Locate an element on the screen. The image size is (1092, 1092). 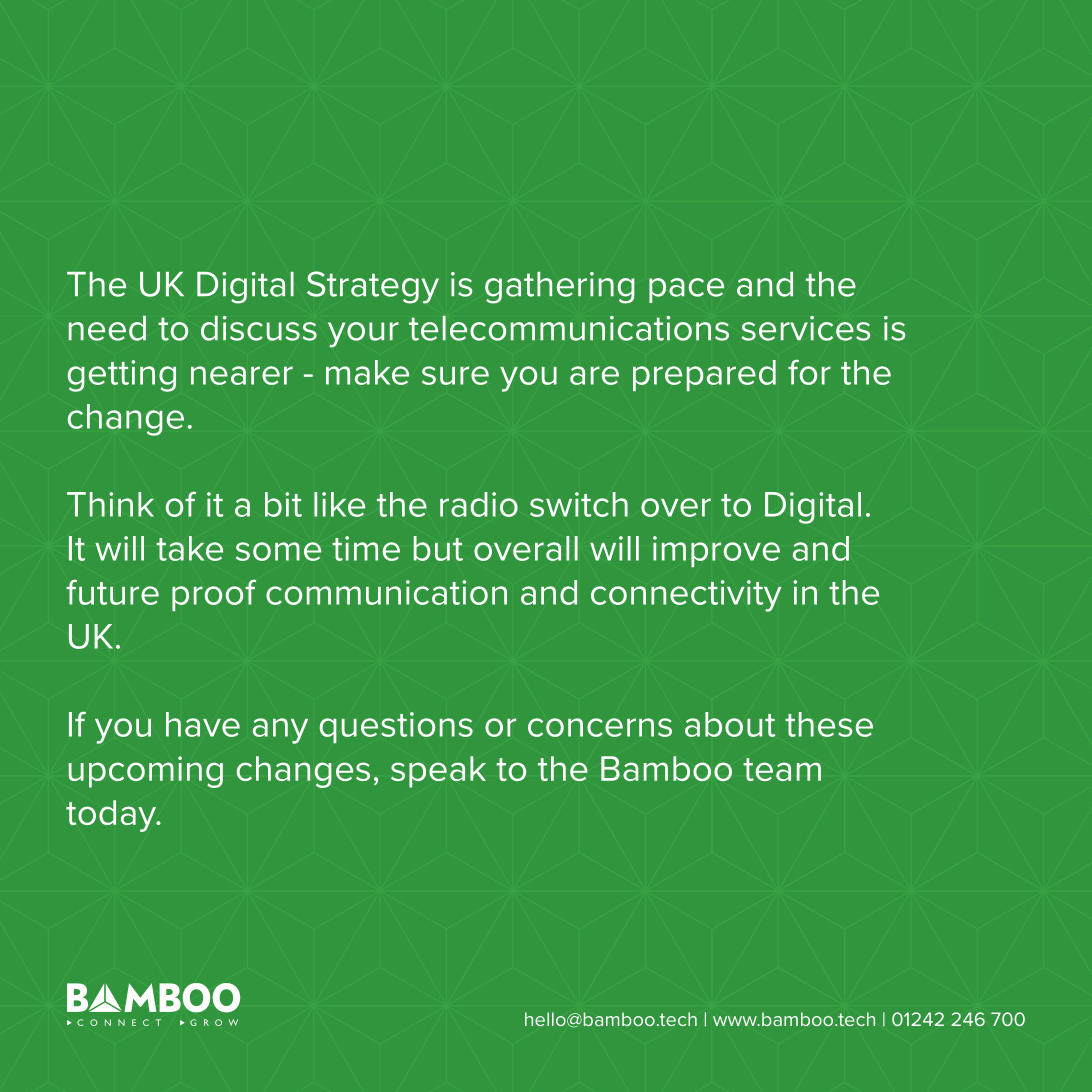
Think is located at coordinates (110, 504).
